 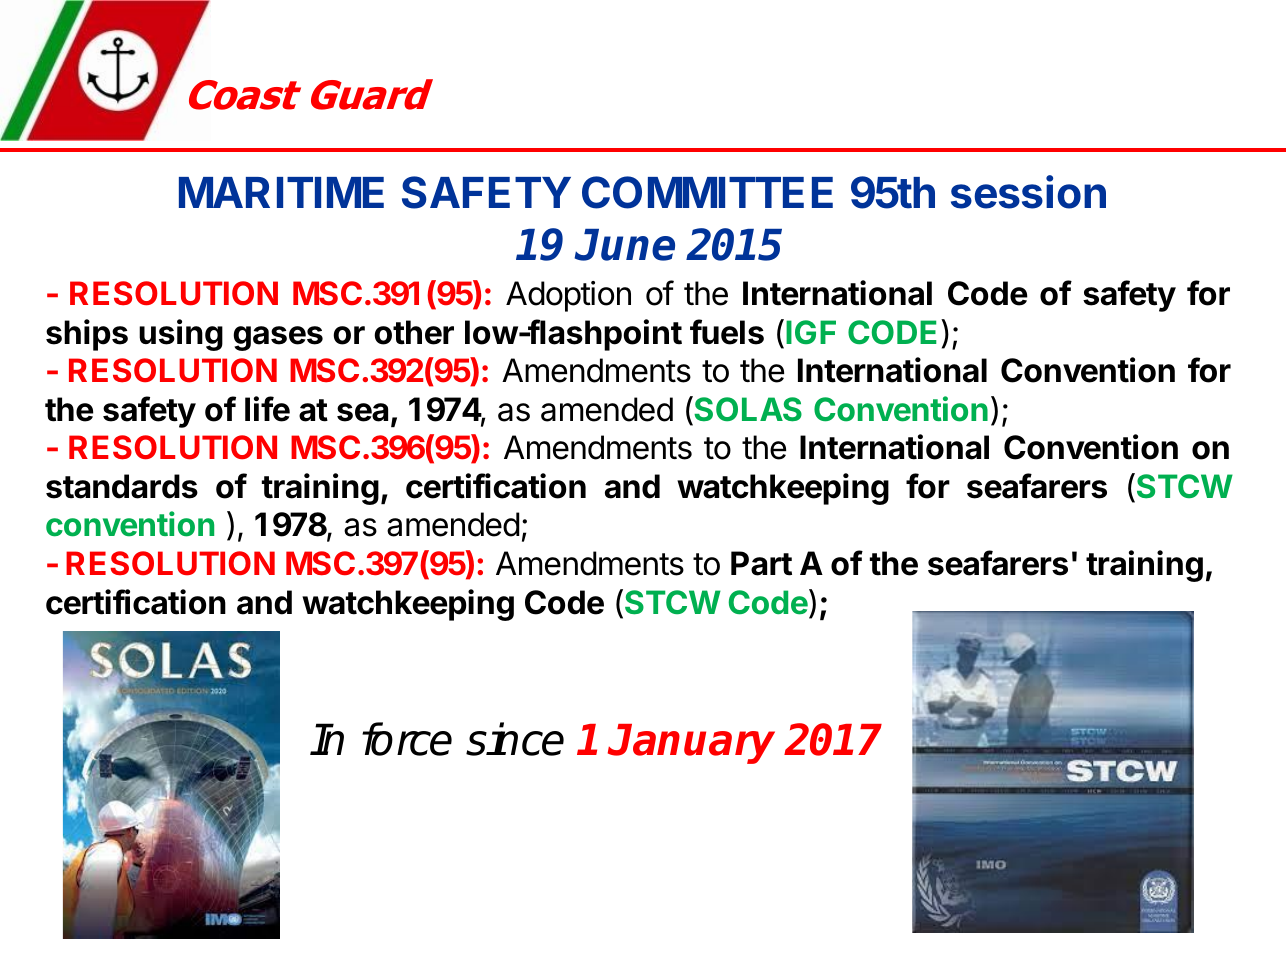 I want to click on IGF, so click(x=811, y=332).
